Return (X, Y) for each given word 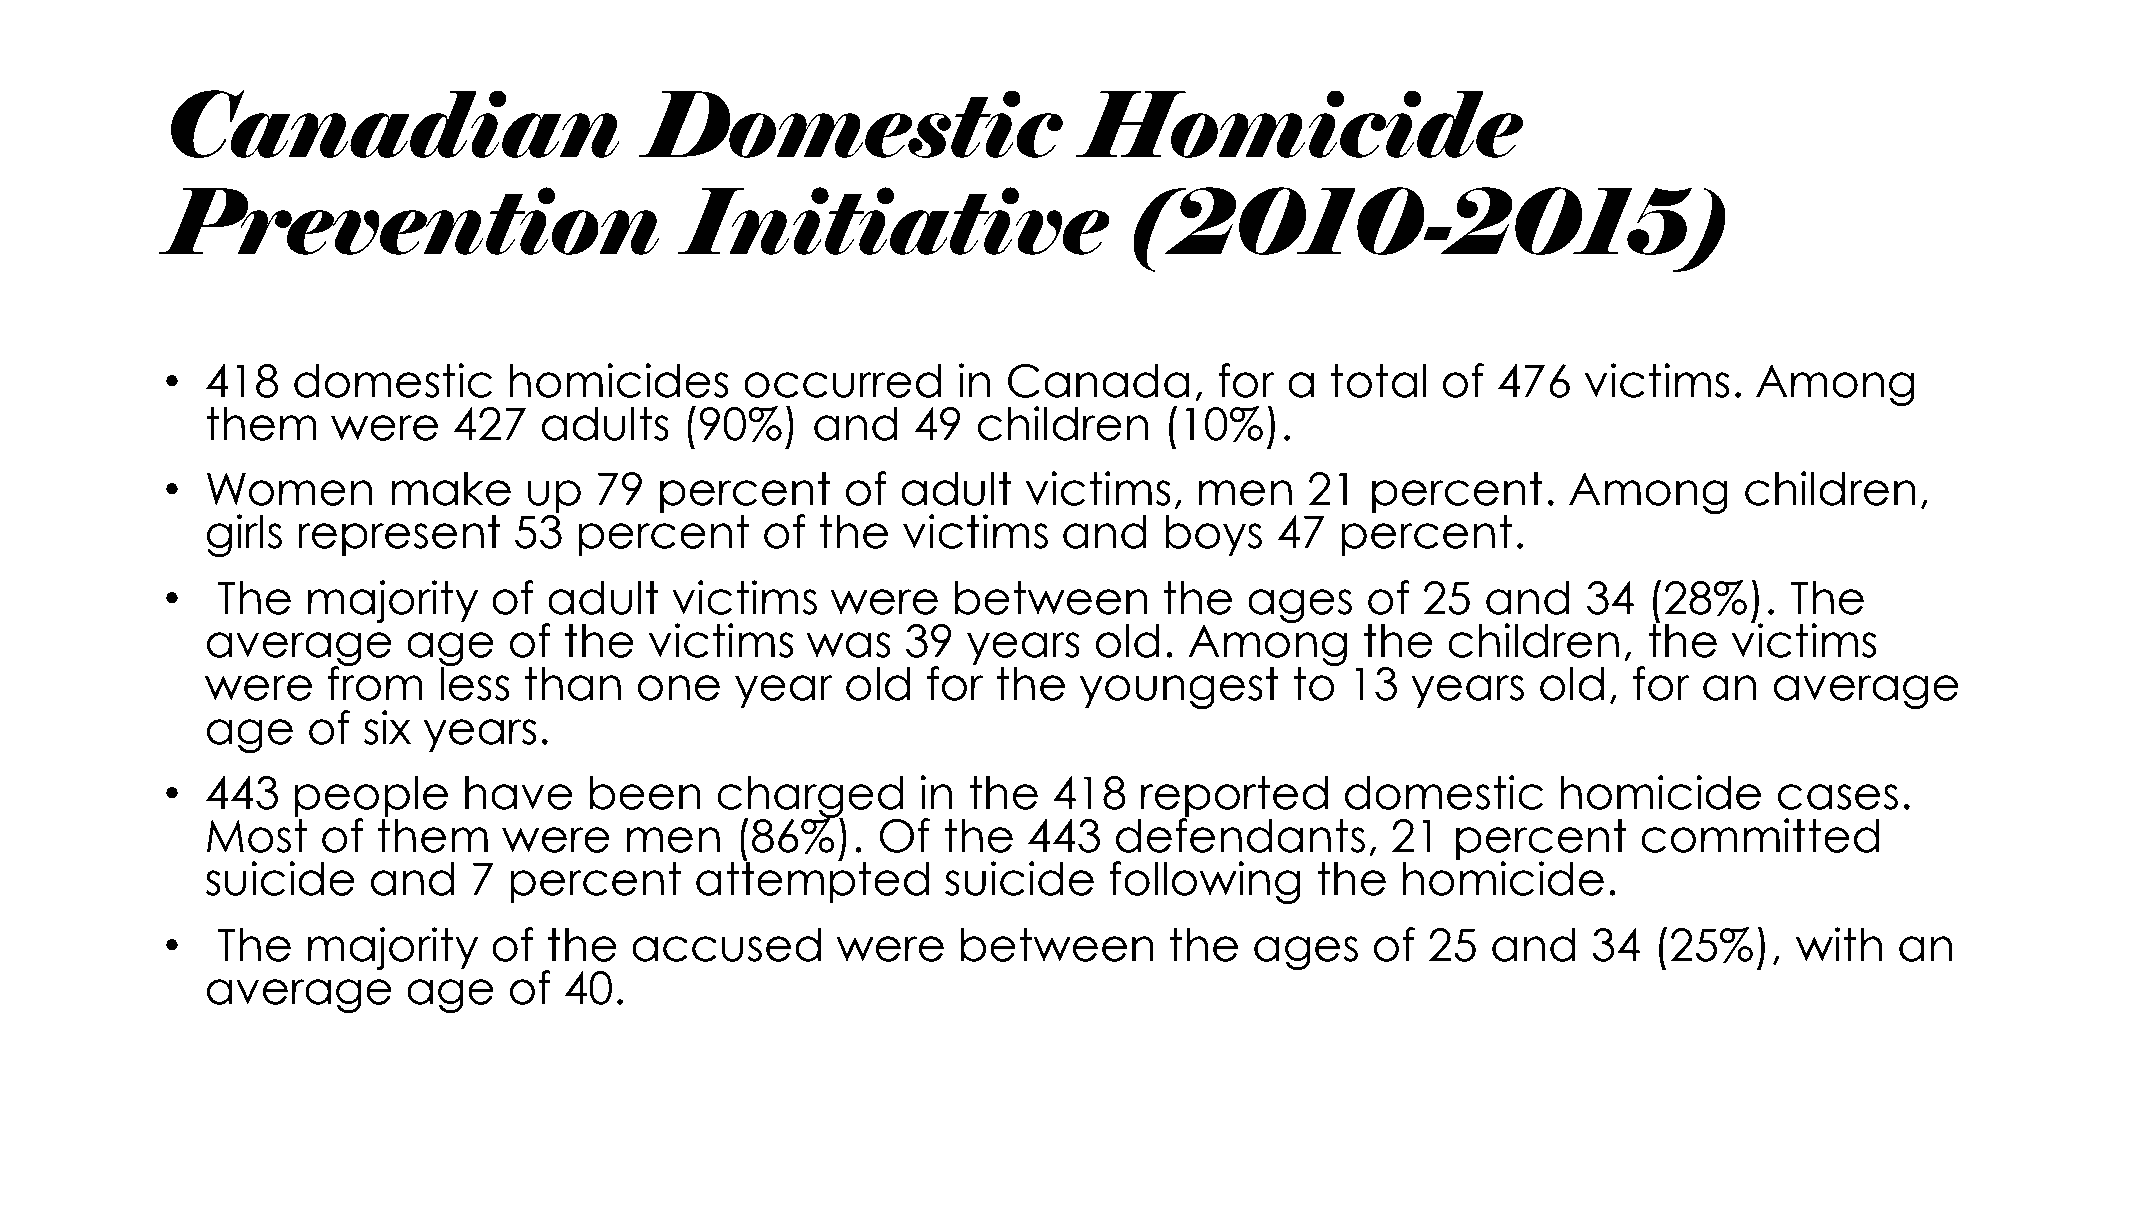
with (1839, 944)
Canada (1099, 381)
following (1205, 882)
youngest (1179, 688)
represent (399, 536)
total (1378, 381)
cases (1838, 797)
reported (1233, 798)
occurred (842, 381)
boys (1214, 536)
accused (726, 945)
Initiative (893, 221)
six (387, 727)
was (848, 645)
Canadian (395, 124)
